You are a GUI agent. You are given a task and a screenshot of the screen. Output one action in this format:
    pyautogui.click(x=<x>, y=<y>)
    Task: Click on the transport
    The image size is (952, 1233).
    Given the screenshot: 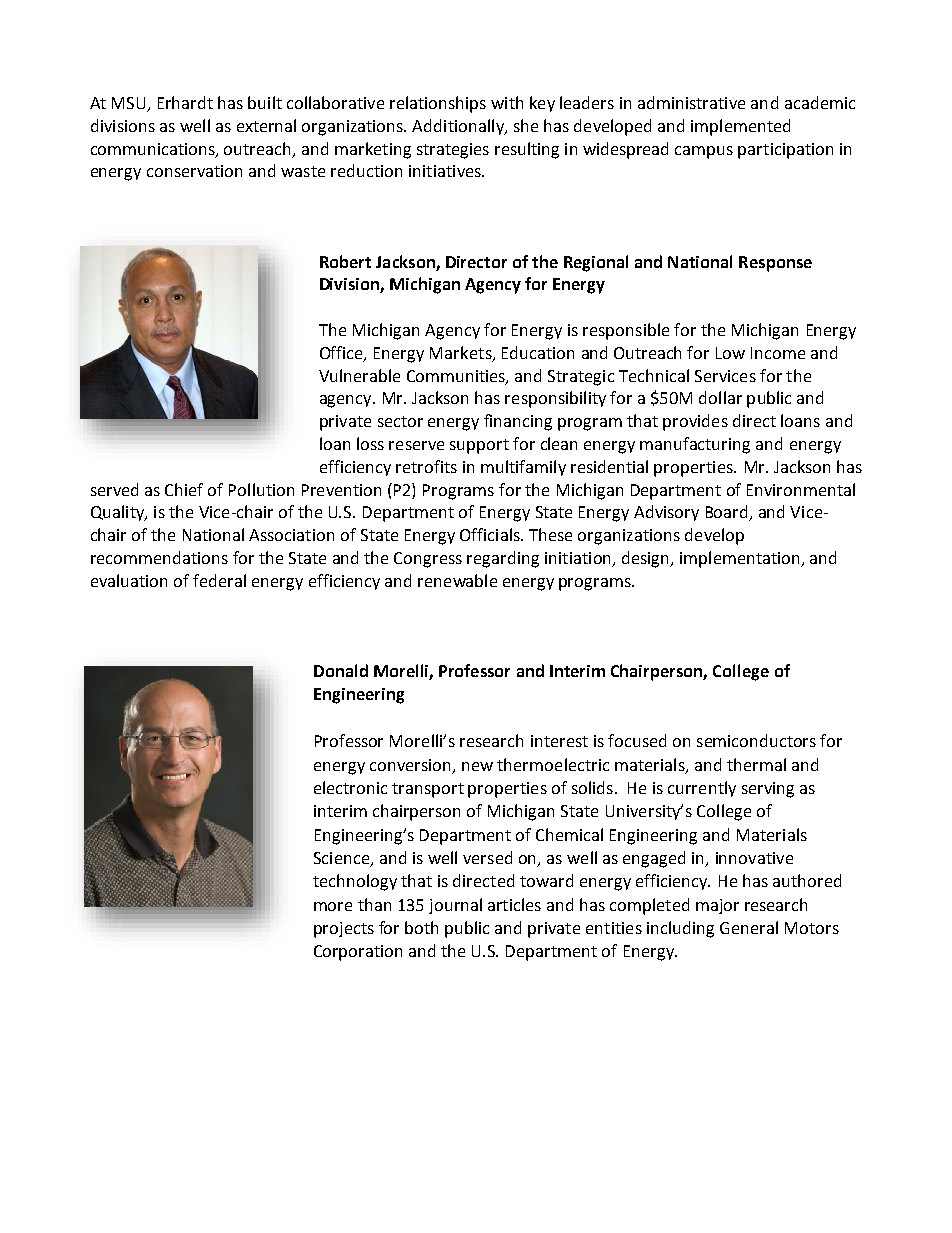 What is the action you would take?
    pyautogui.click(x=428, y=790)
